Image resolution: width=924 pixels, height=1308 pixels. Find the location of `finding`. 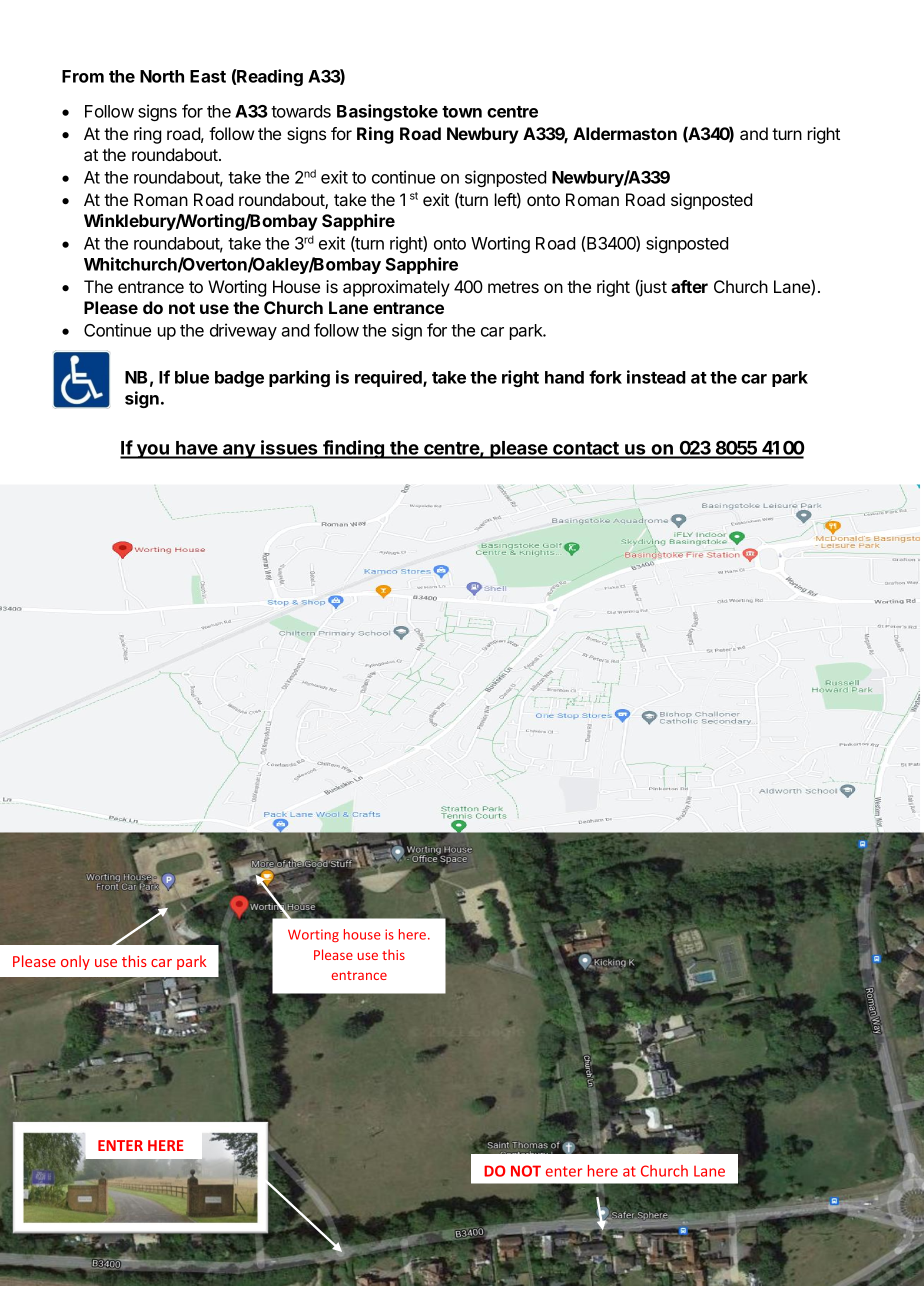

finding is located at coordinates (354, 449).
